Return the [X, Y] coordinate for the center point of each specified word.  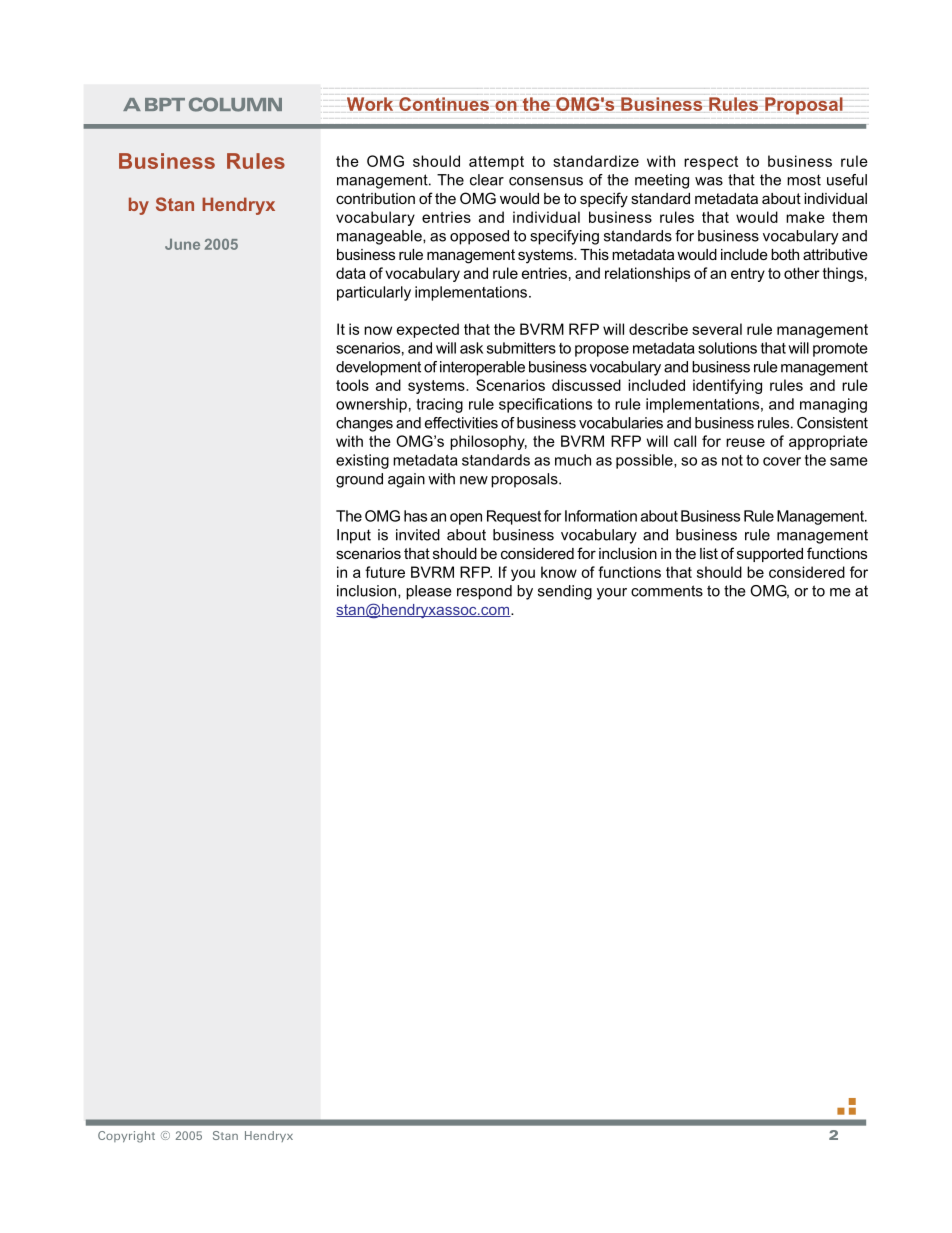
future [385, 572]
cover [782, 461]
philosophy [488, 442]
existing [362, 461]
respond [484, 592]
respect [711, 163]
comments [667, 591]
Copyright [126, 1137]
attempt [496, 163]
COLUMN [235, 104]
